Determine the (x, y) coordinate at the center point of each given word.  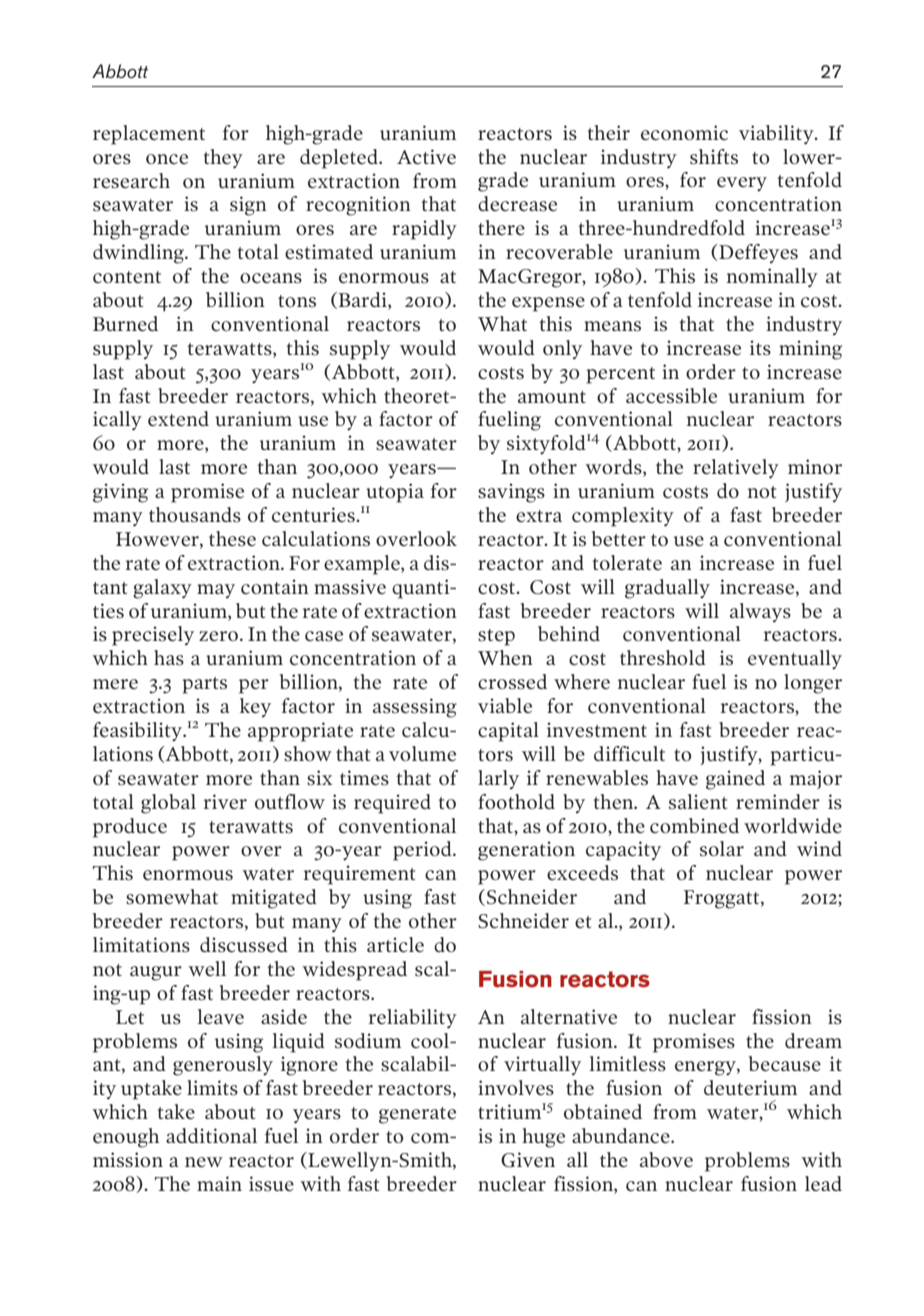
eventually (795, 660)
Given (528, 1160)
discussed (244, 945)
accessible (671, 396)
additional (211, 1135)
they (223, 159)
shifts (714, 157)
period (423, 851)
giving (120, 493)
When (505, 657)
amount (552, 397)
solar (722, 848)
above (666, 1160)
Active (426, 157)
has (169, 658)
